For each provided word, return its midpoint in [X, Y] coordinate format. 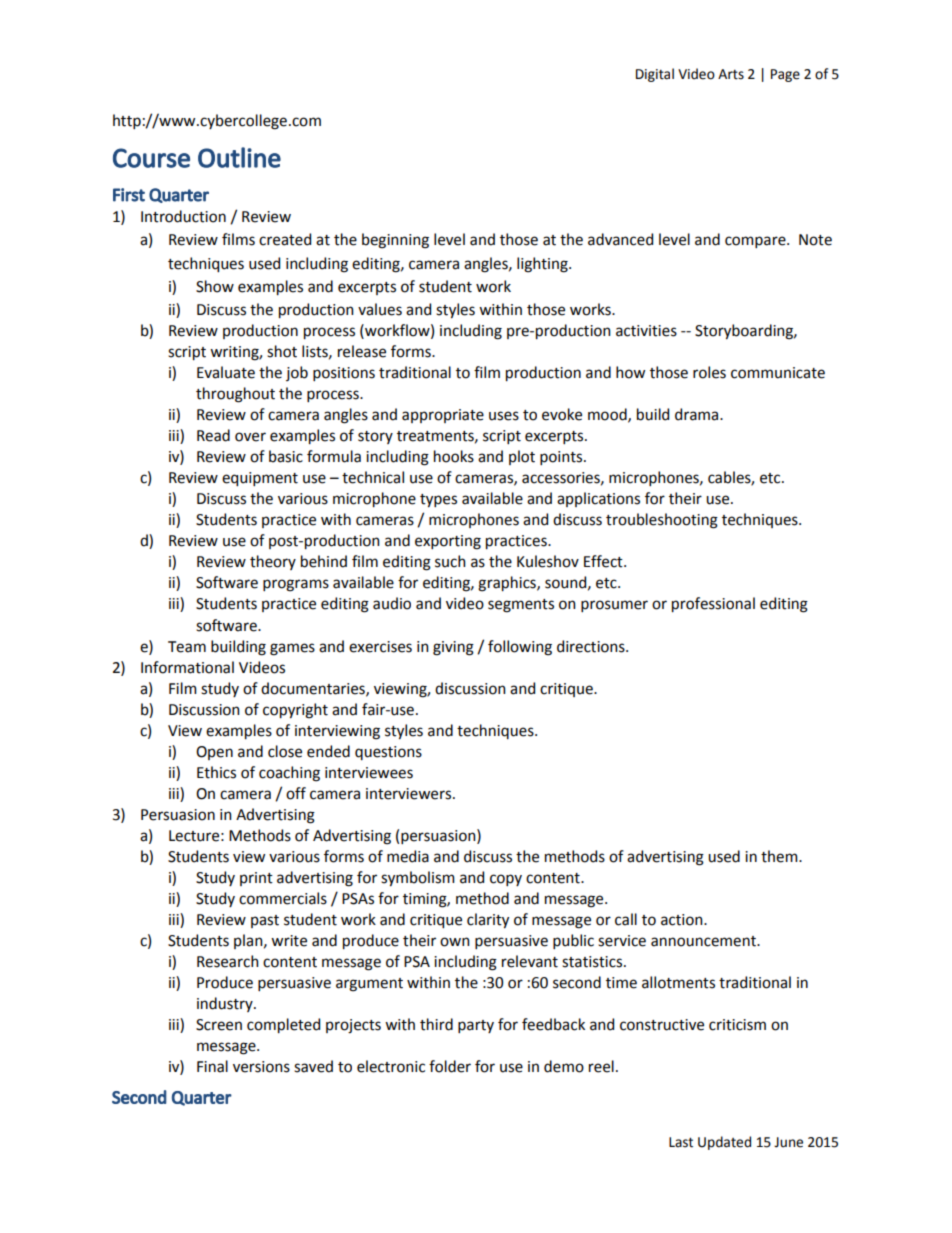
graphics [508, 584]
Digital [655, 75]
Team [187, 647]
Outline [239, 157]
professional [713, 604]
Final [212, 1066]
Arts [731, 74]
